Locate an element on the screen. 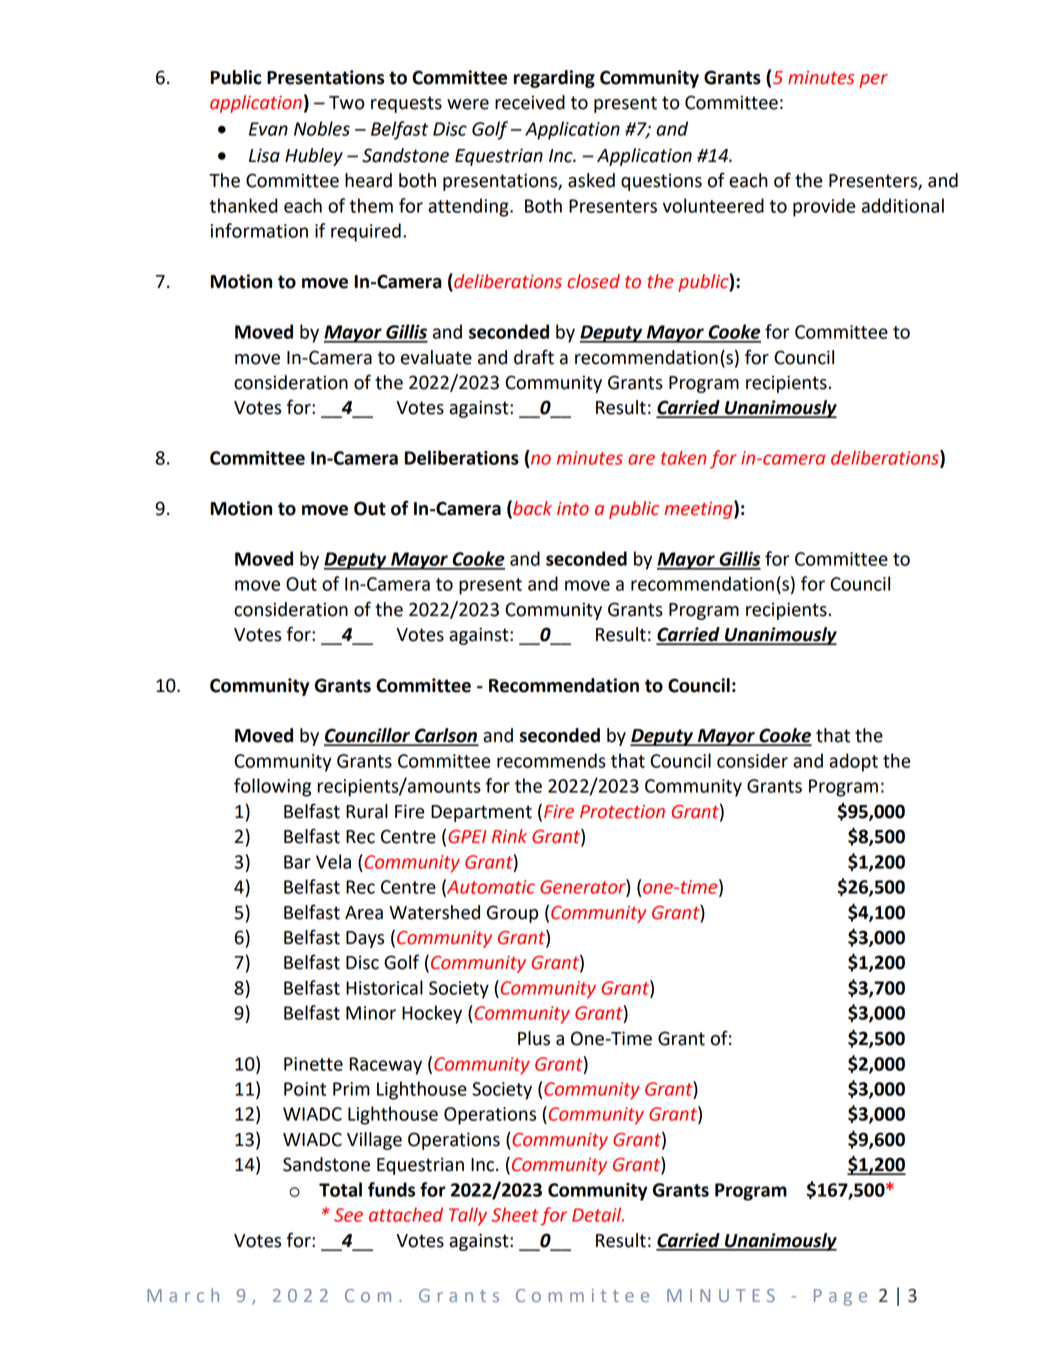 The width and height of the screenshot is (1054, 1364). Detail is located at coordinates (598, 1214).
